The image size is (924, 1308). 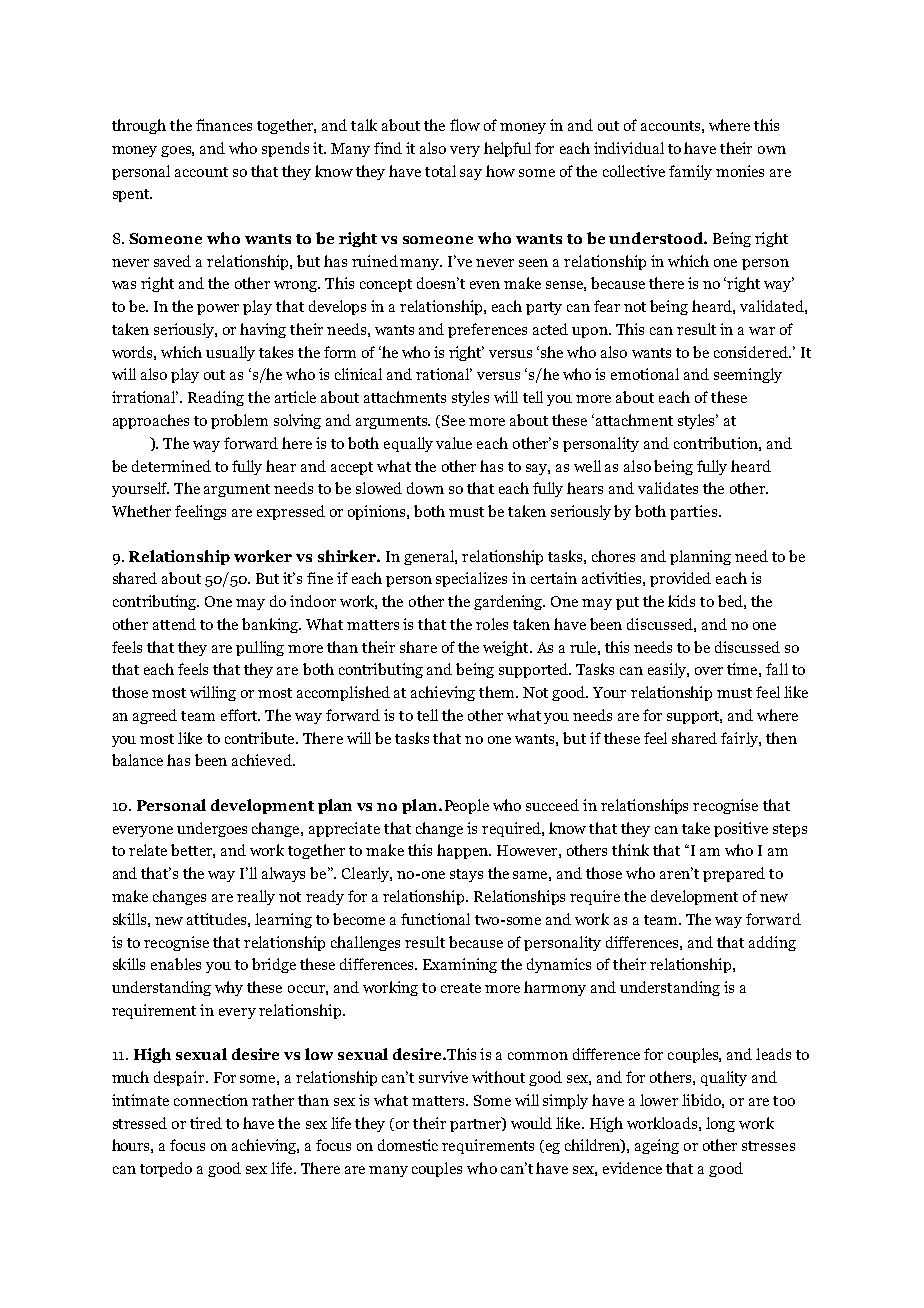 I want to click on total, so click(x=440, y=171).
